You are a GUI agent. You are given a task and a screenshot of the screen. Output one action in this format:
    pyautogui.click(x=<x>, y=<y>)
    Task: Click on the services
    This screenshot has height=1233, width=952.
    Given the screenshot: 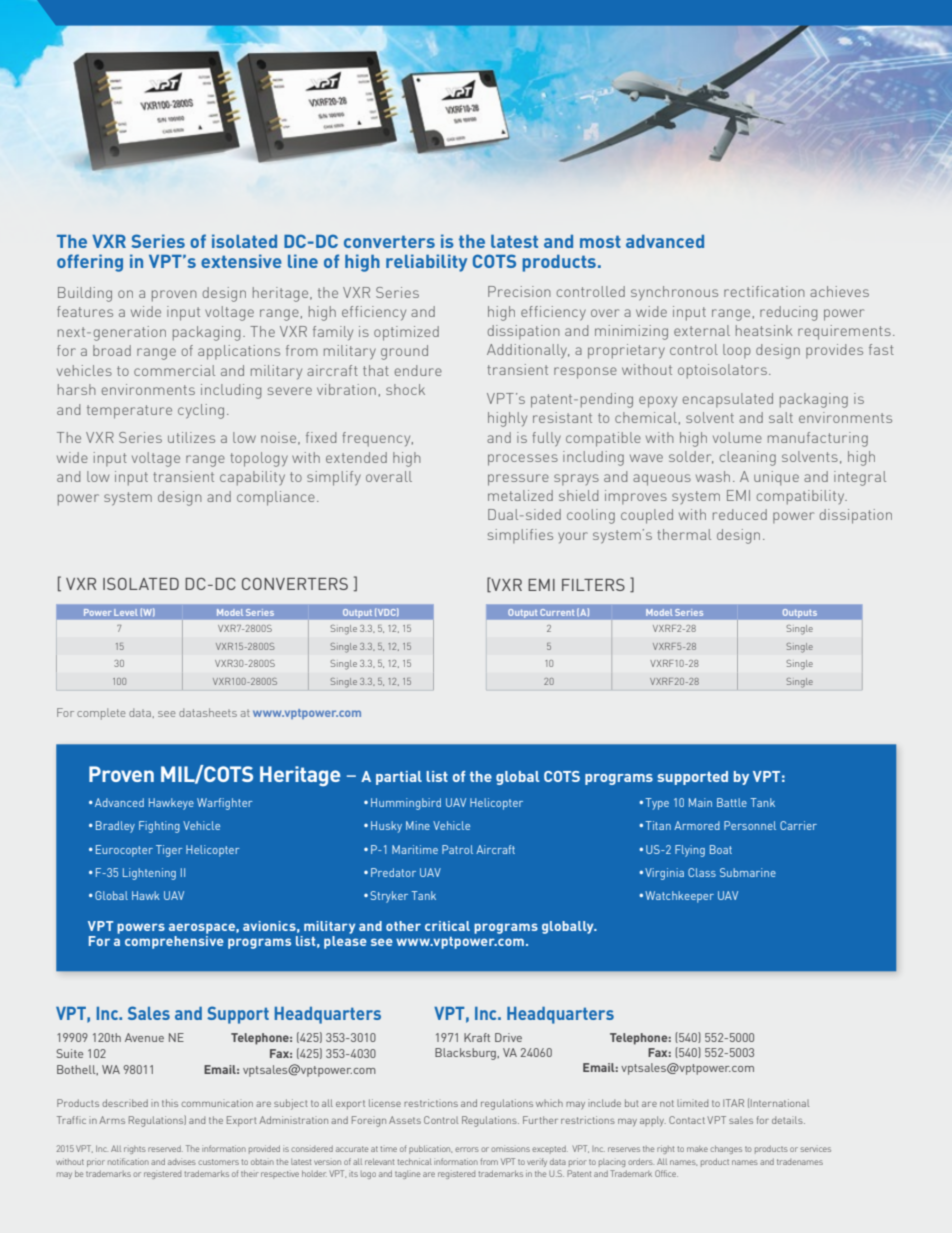 What is the action you would take?
    pyautogui.click(x=815, y=1149)
